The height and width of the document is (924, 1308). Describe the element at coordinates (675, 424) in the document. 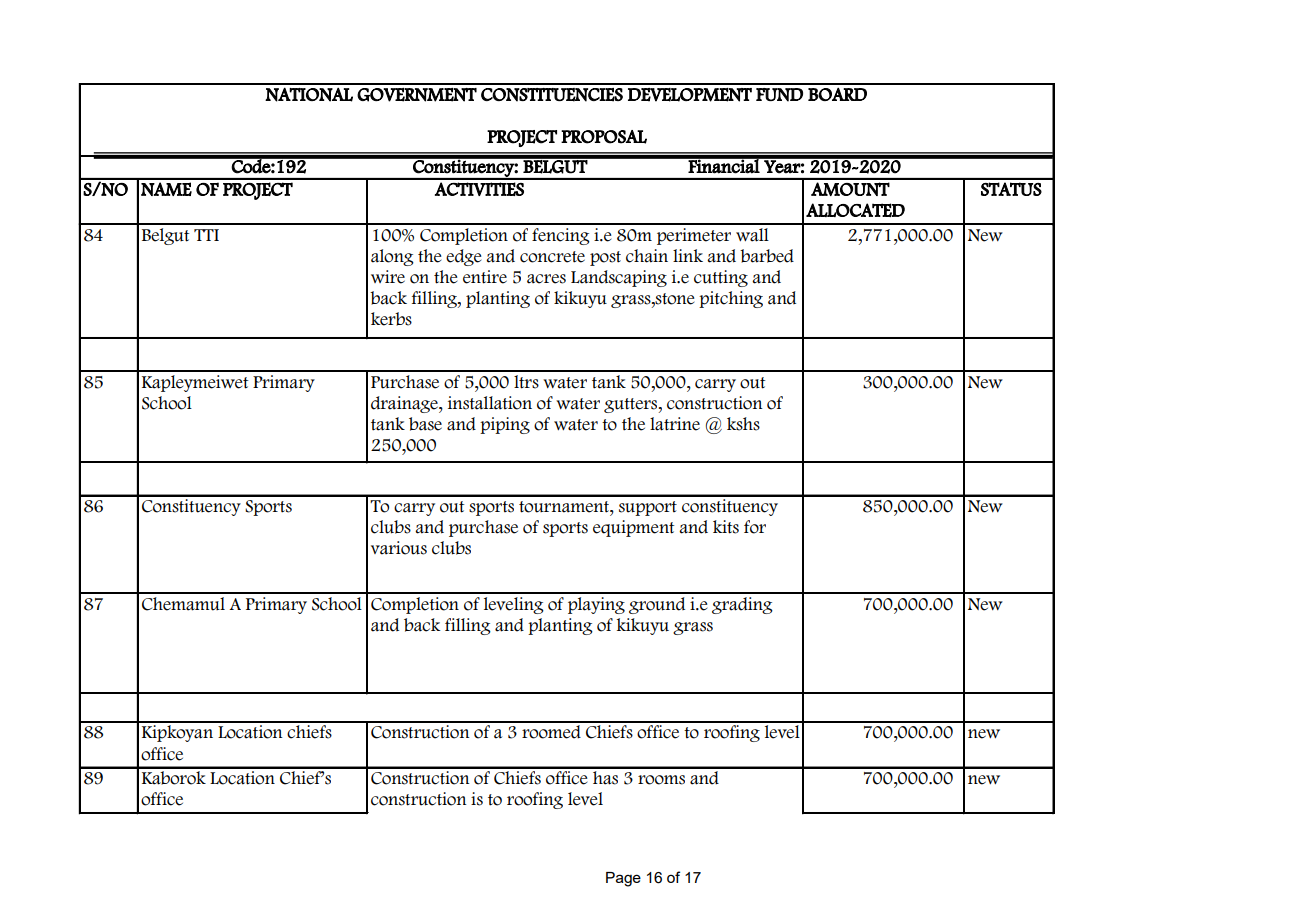

I see `latrine` at that location.
